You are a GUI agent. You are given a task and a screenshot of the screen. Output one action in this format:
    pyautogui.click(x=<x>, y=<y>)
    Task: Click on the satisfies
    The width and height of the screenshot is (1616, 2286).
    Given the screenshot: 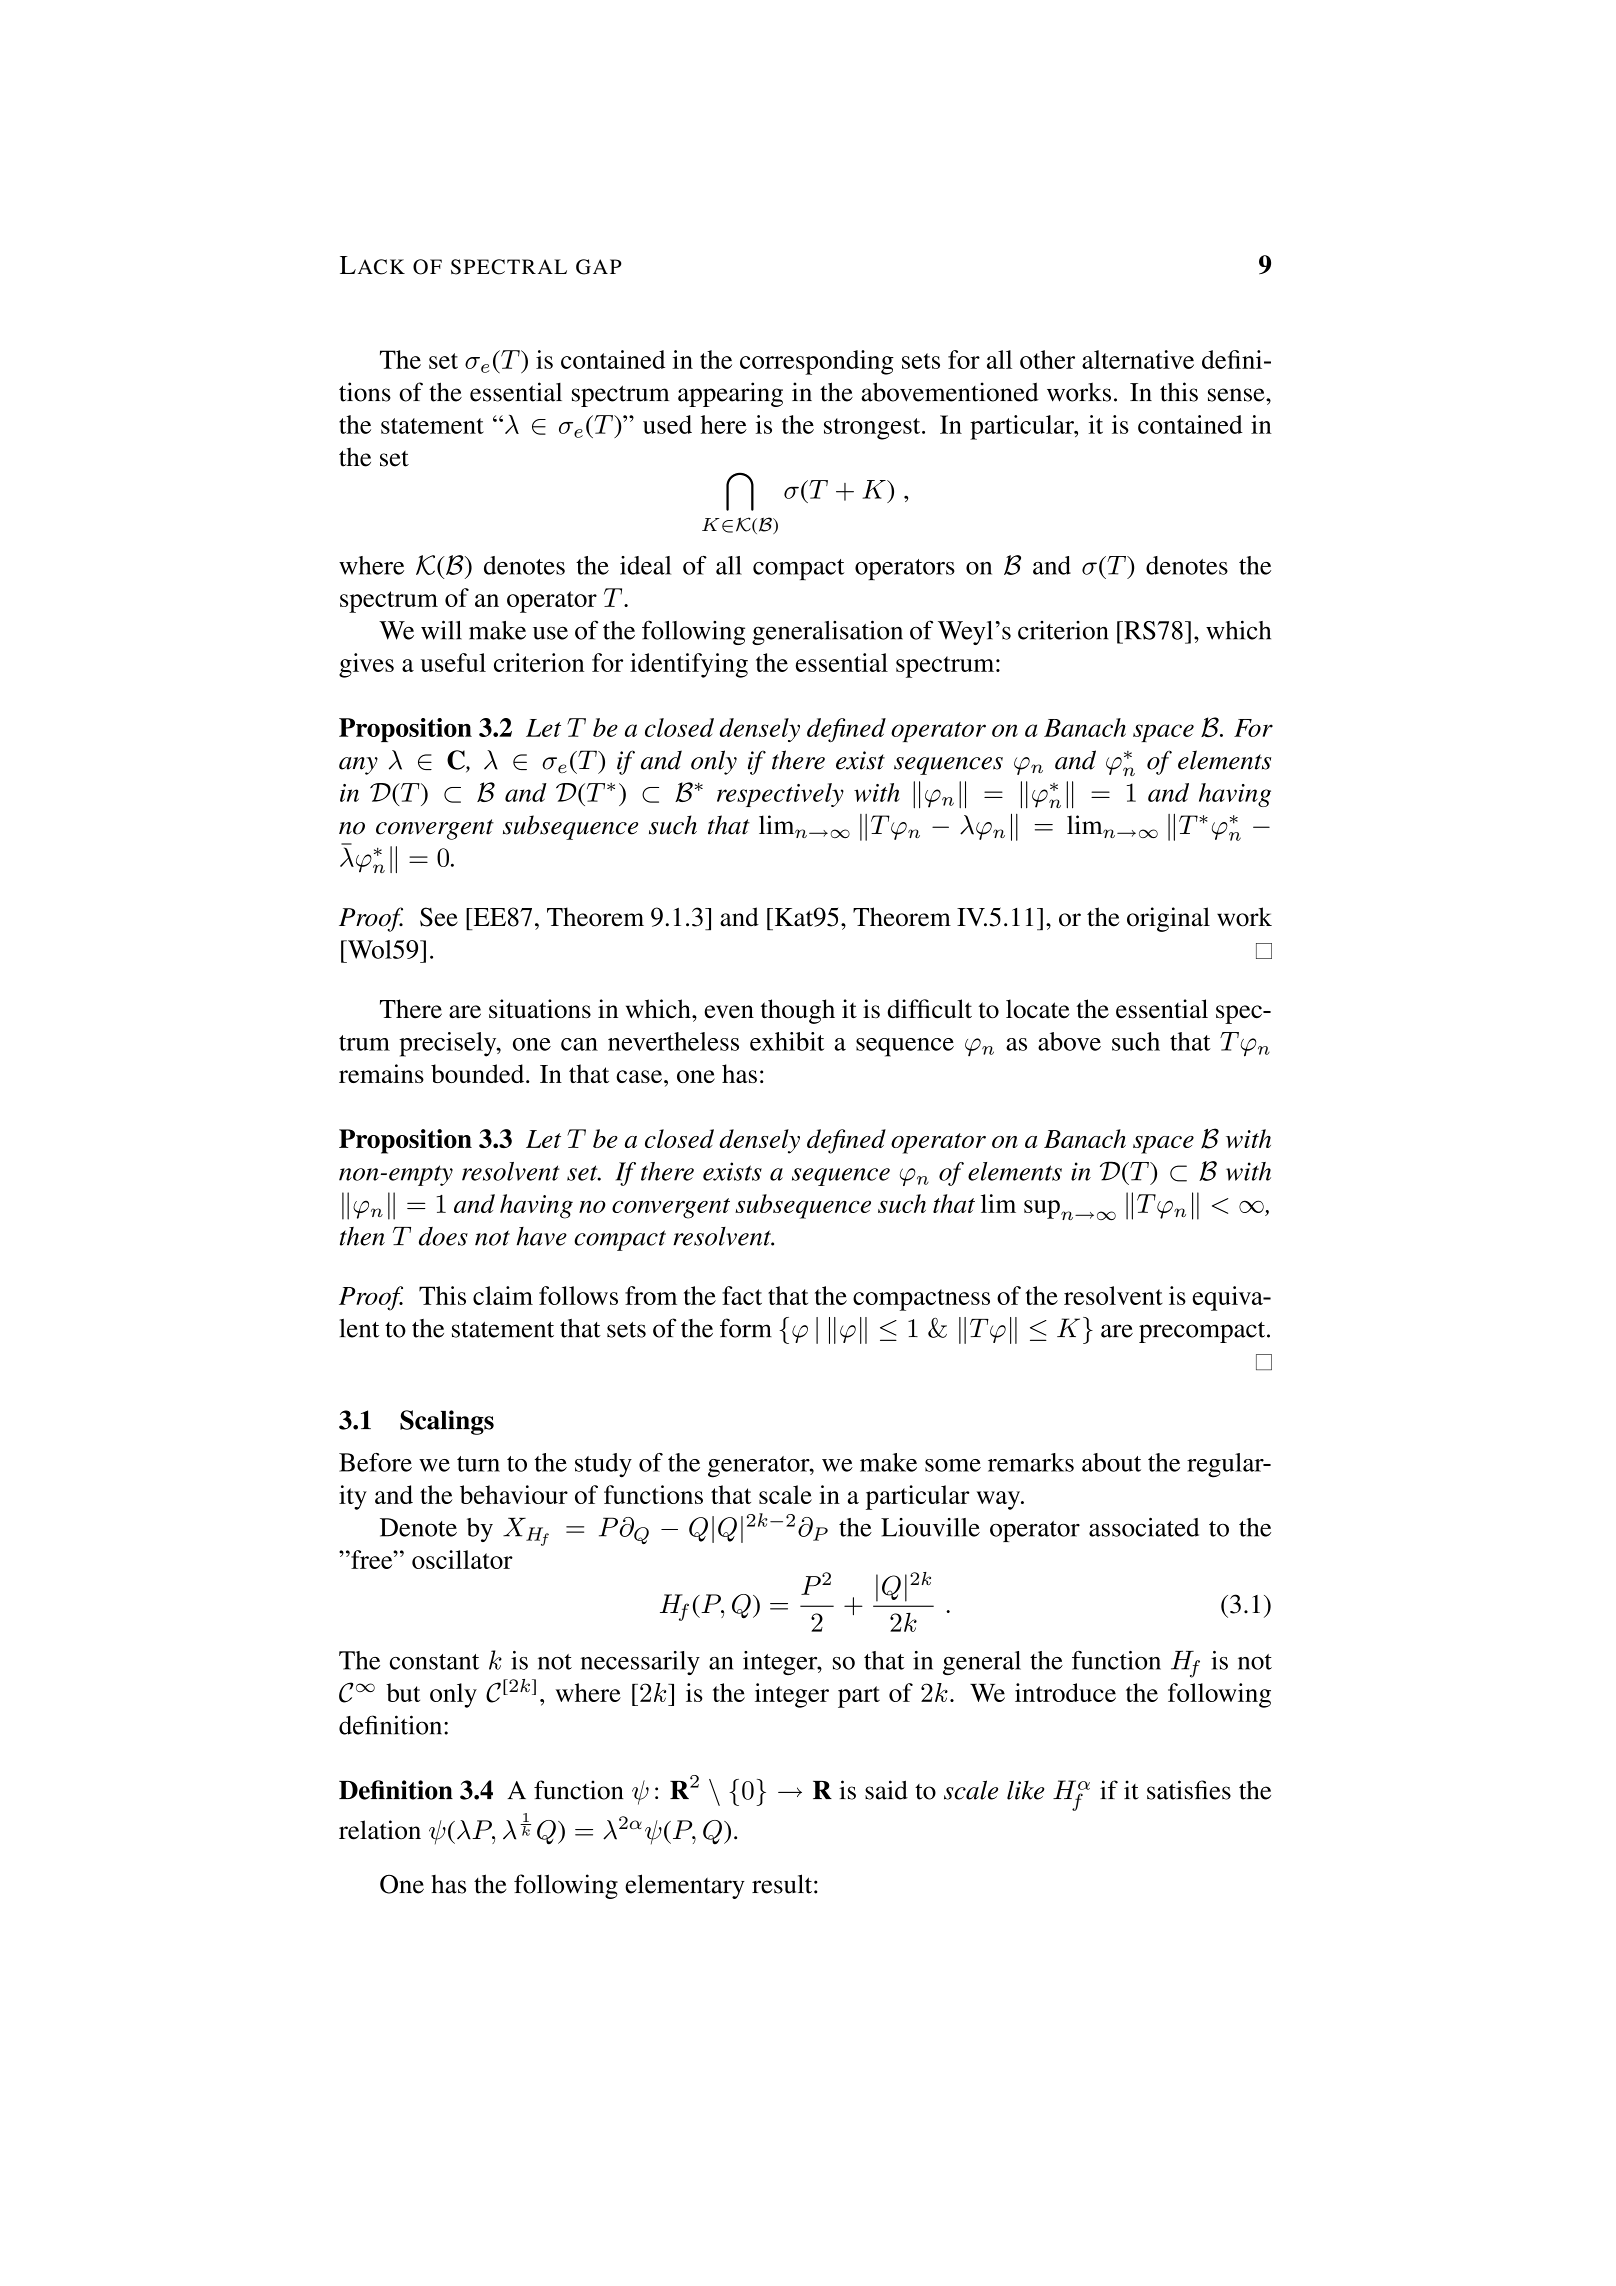 What is the action you would take?
    pyautogui.click(x=1189, y=1790)
